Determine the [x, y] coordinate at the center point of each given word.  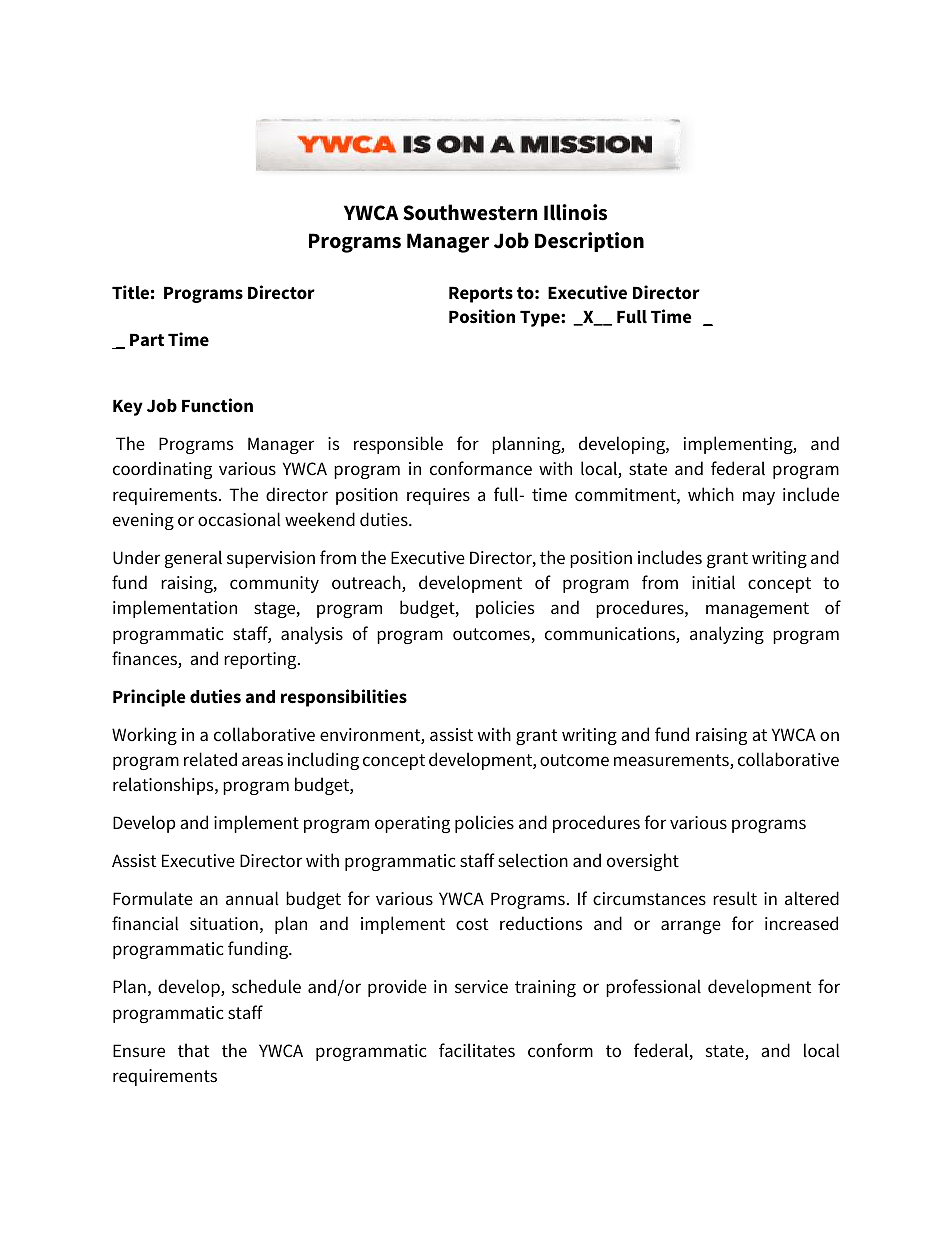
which [711, 494]
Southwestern [470, 212]
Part [147, 340]
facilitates [477, 1050]
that [194, 1050]
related [210, 759]
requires [438, 496]
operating [412, 824]
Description [589, 242]
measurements [672, 761]
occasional [239, 519]
